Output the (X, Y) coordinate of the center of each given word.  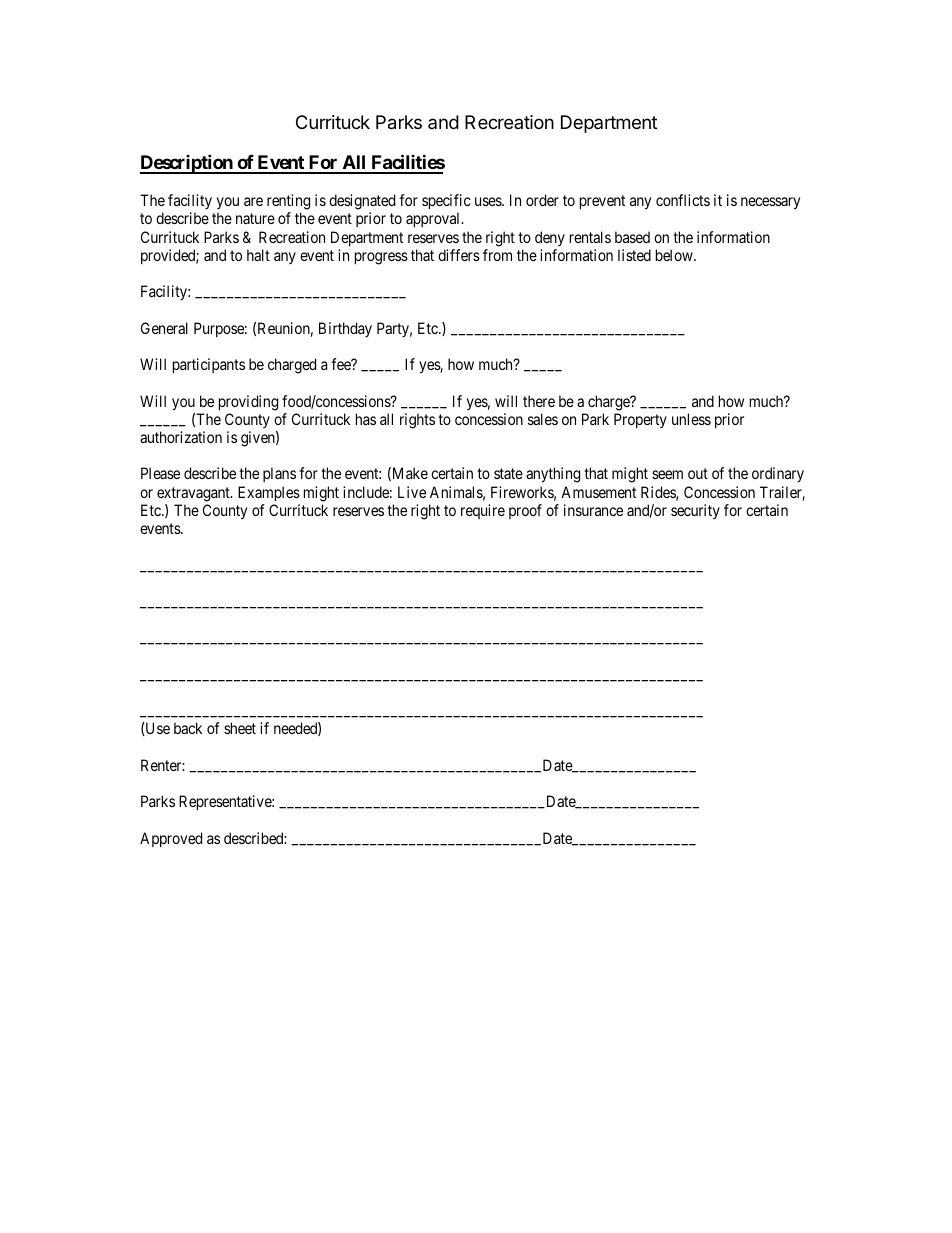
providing (248, 403)
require (483, 511)
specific (446, 203)
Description (187, 164)
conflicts (683, 200)
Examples (269, 493)
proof (525, 511)
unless (691, 419)
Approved (171, 839)
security (695, 511)
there (539, 401)
